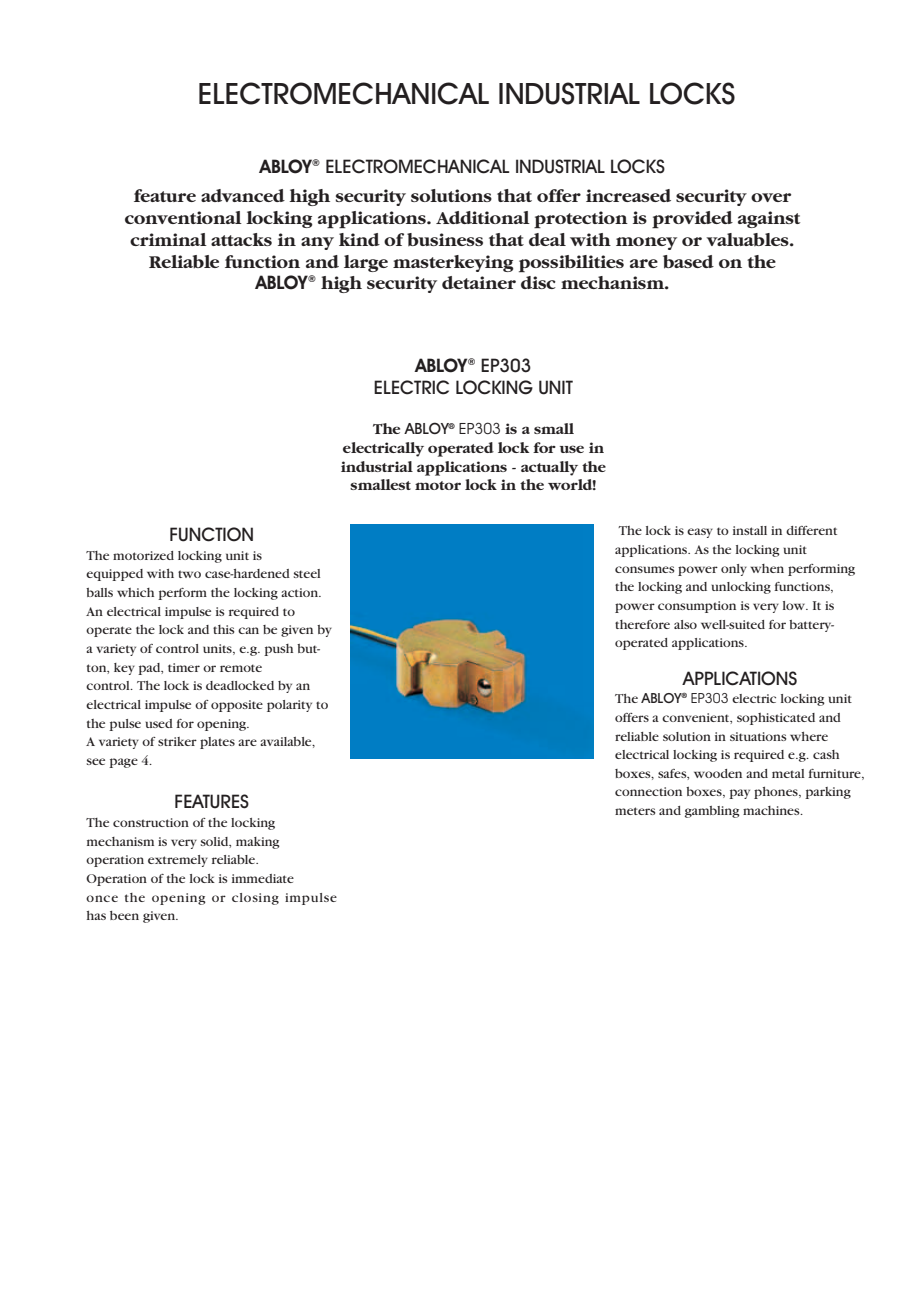  I want to click on criminal, so click(168, 239).
